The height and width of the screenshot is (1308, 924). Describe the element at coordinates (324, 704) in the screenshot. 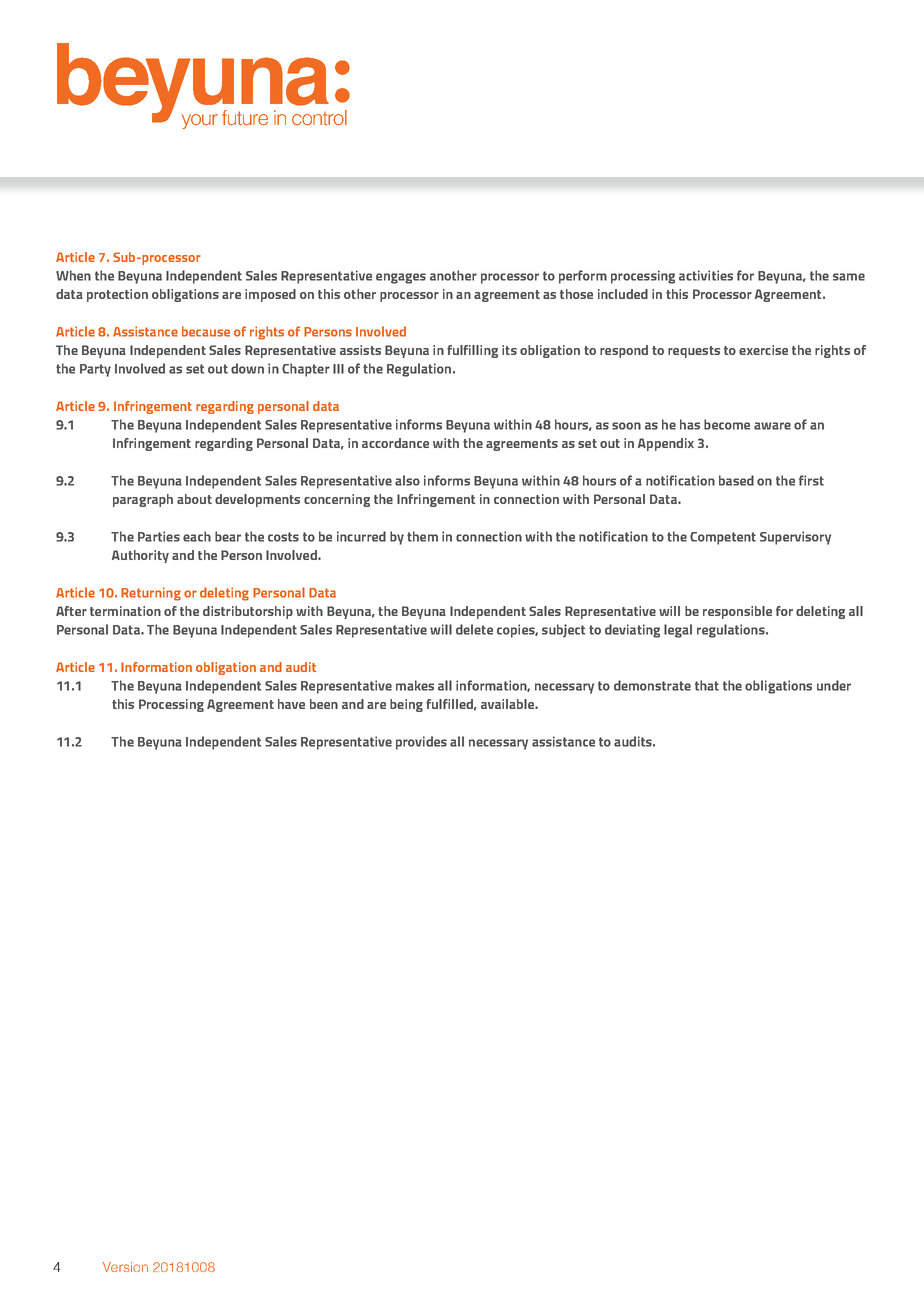

I see `been` at that location.
